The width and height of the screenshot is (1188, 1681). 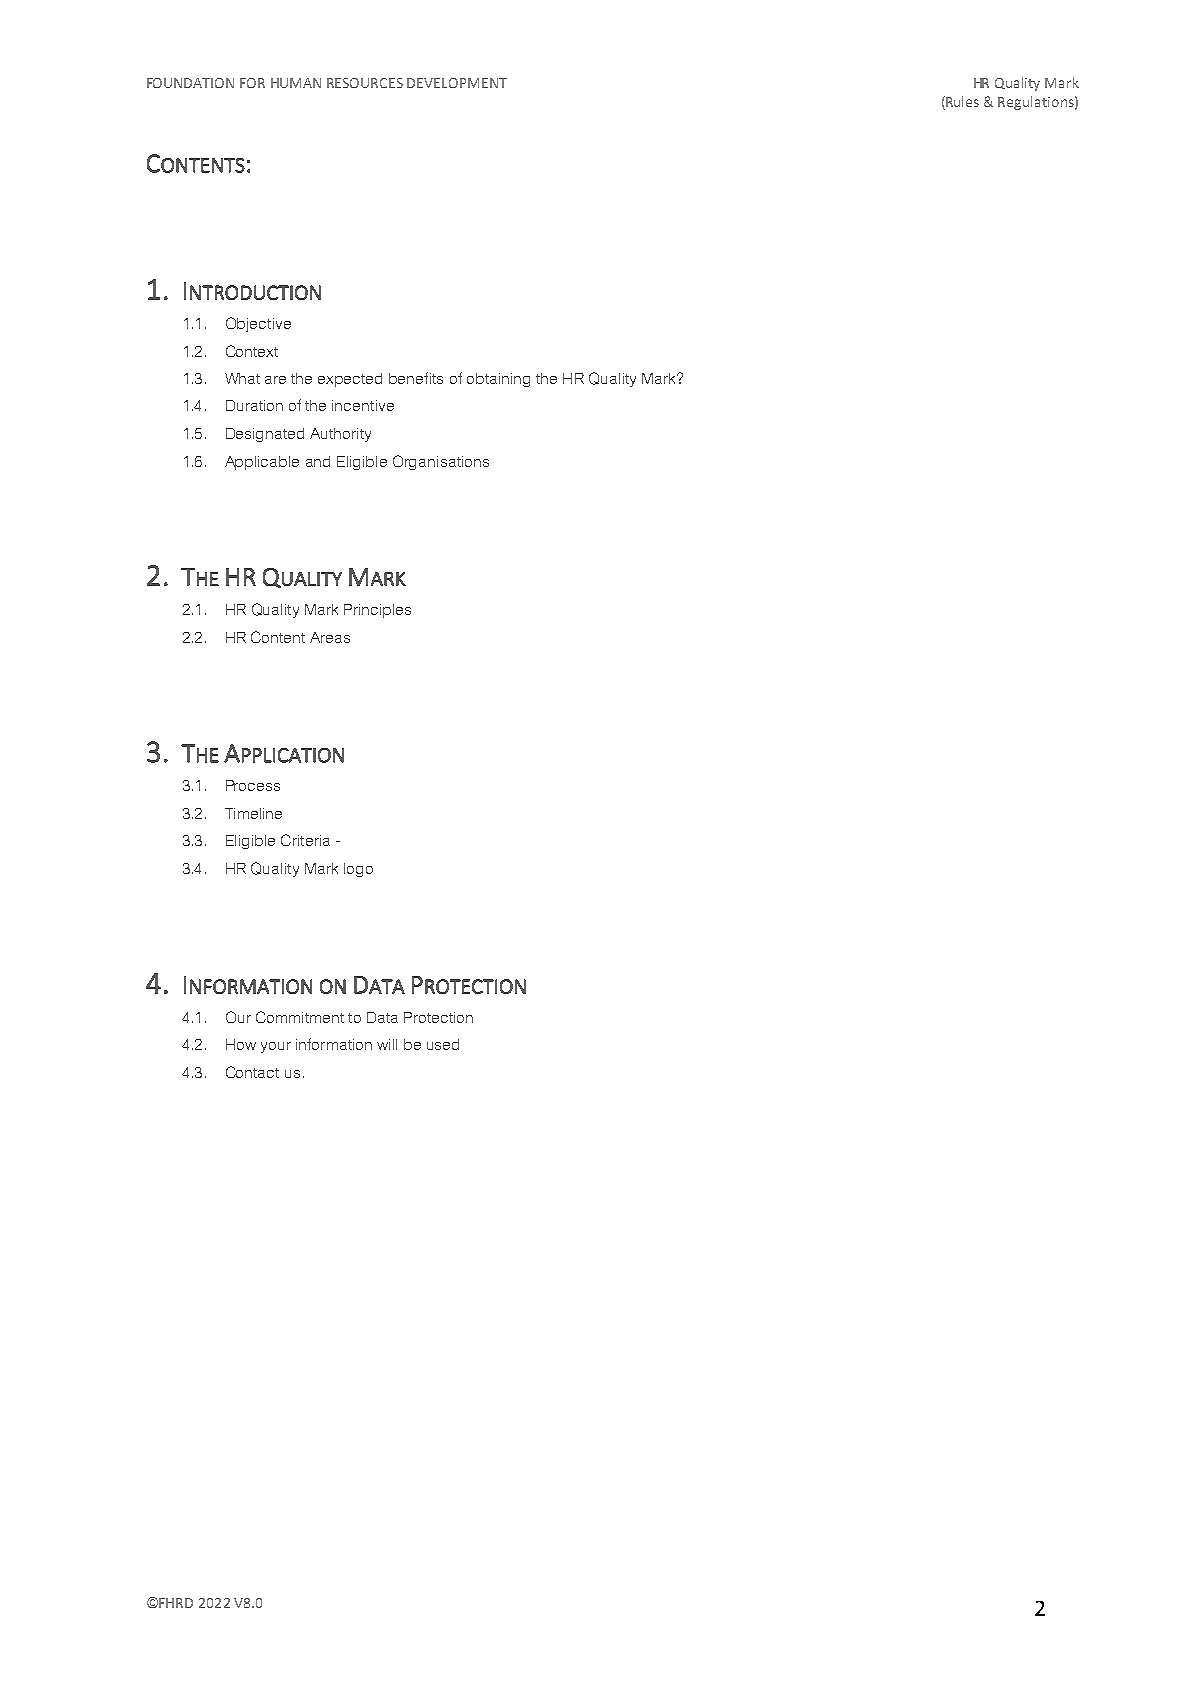 I want to click on DEVELOPMENT, so click(x=457, y=83).
